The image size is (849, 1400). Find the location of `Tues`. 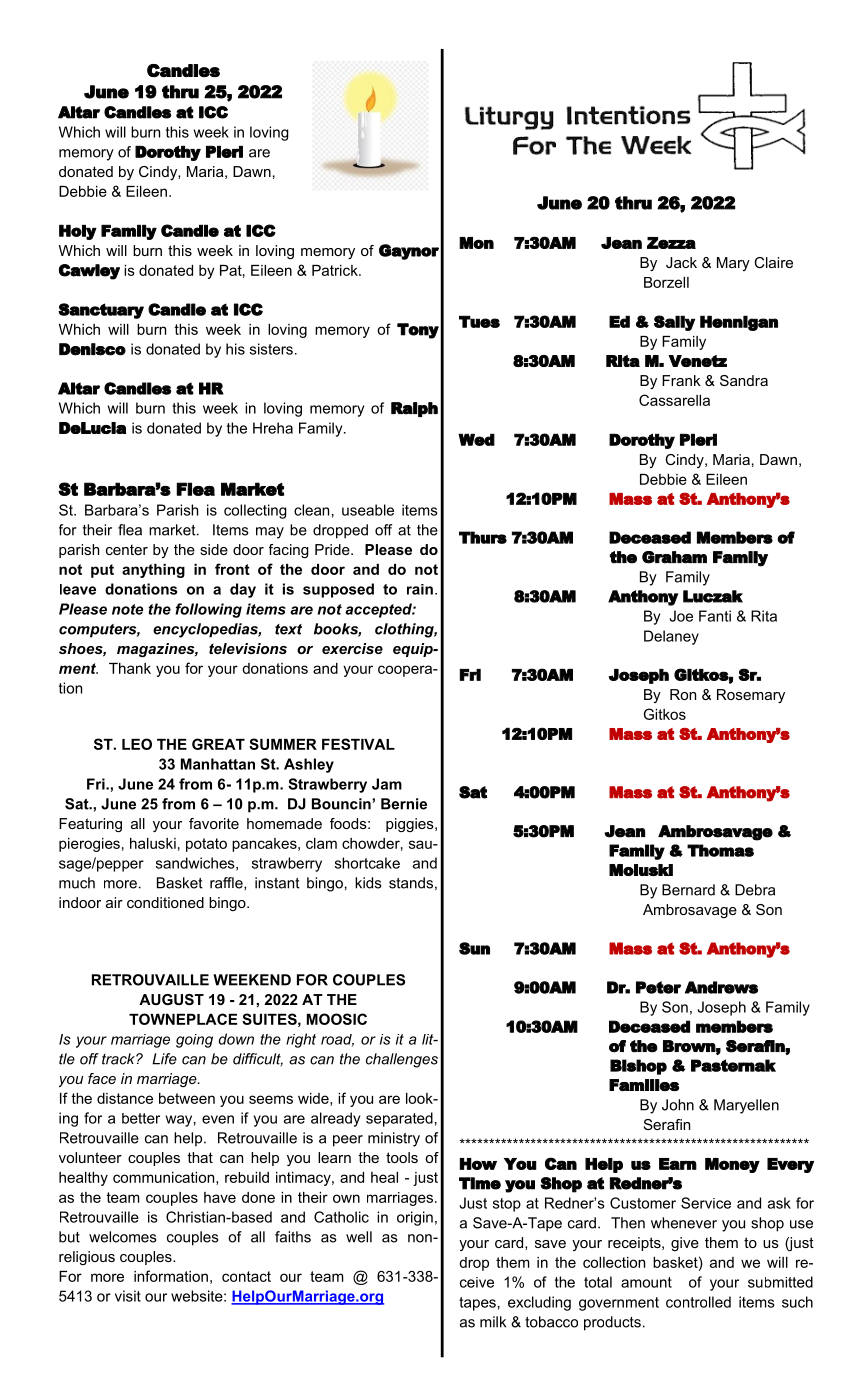

Tues is located at coordinates (479, 321).
